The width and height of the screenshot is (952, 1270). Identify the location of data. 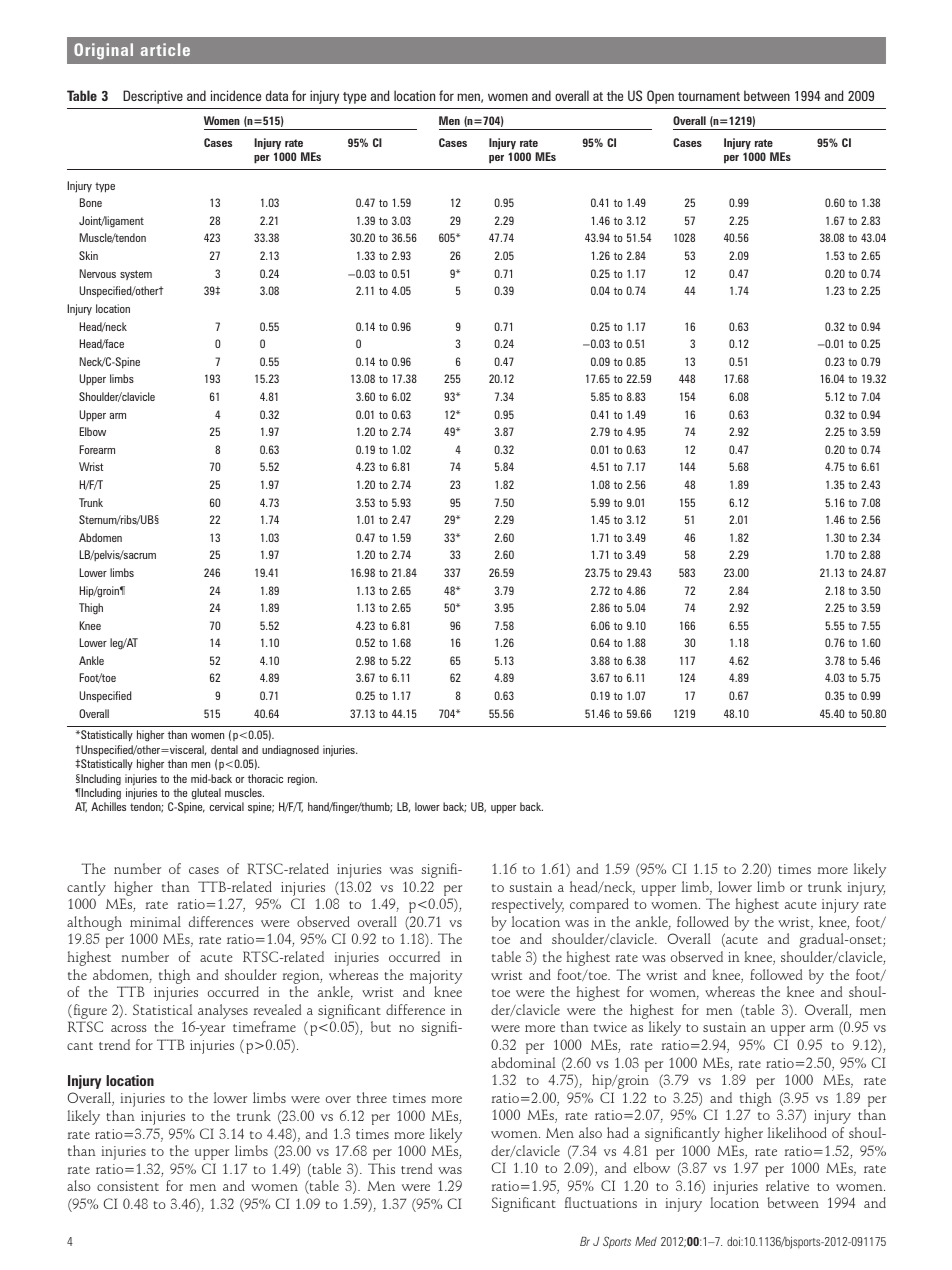
(277, 95).
